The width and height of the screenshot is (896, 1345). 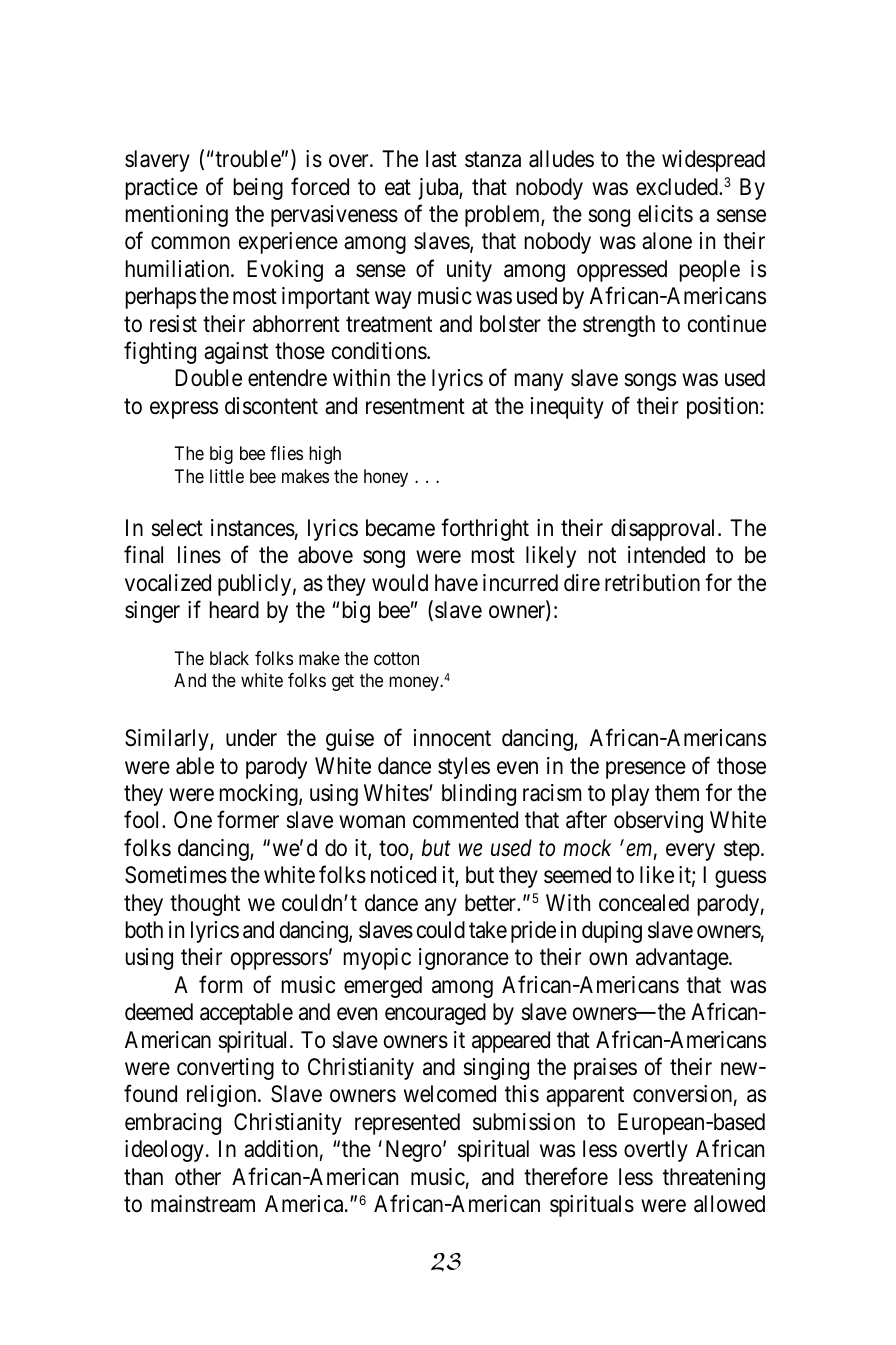 I want to click on represented, so click(x=407, y=1124).
